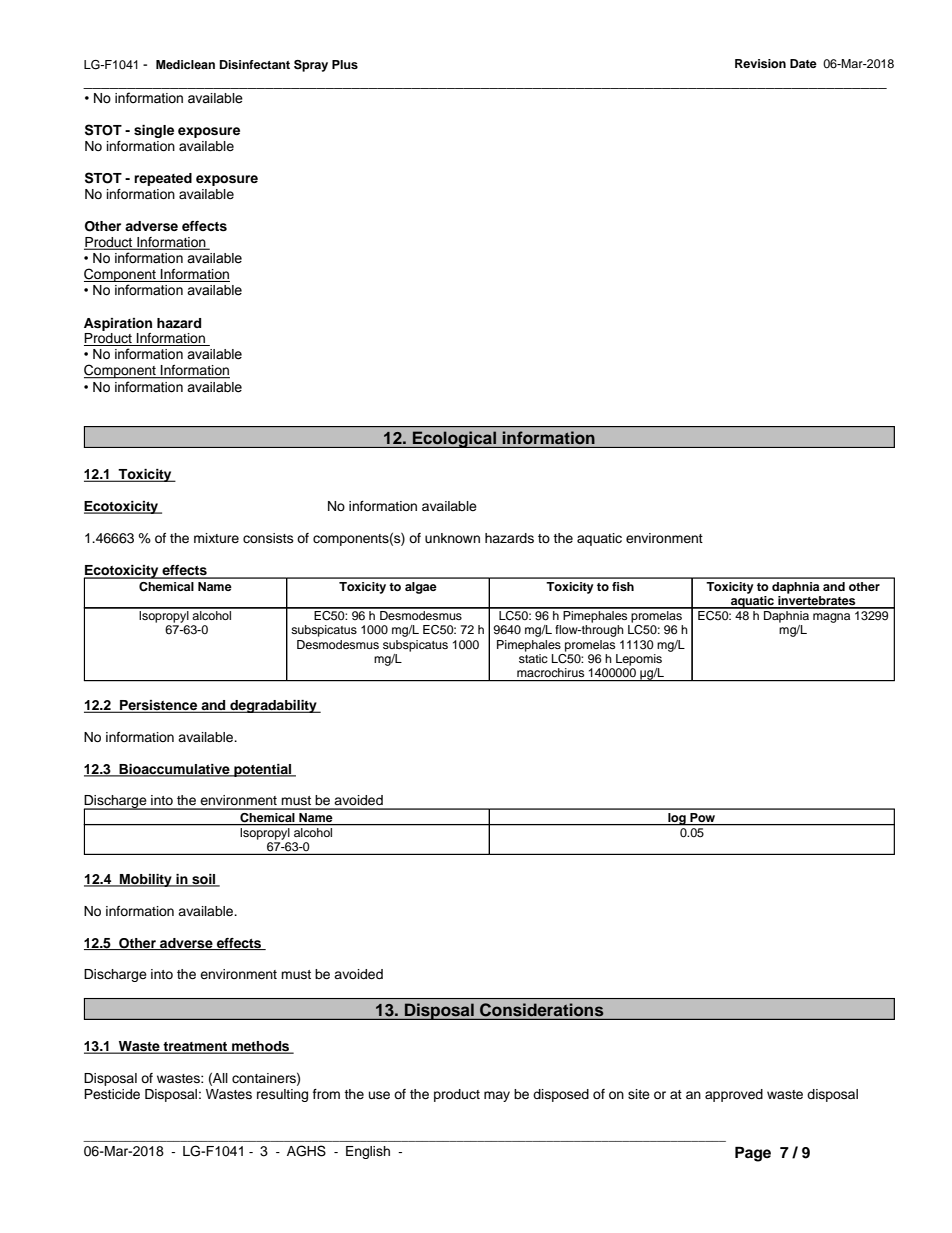 This image has width=952, height=1233. What do you see at coordinates (216, 538) in the image?
I see `mixture` at bounding box center [216, 538].
